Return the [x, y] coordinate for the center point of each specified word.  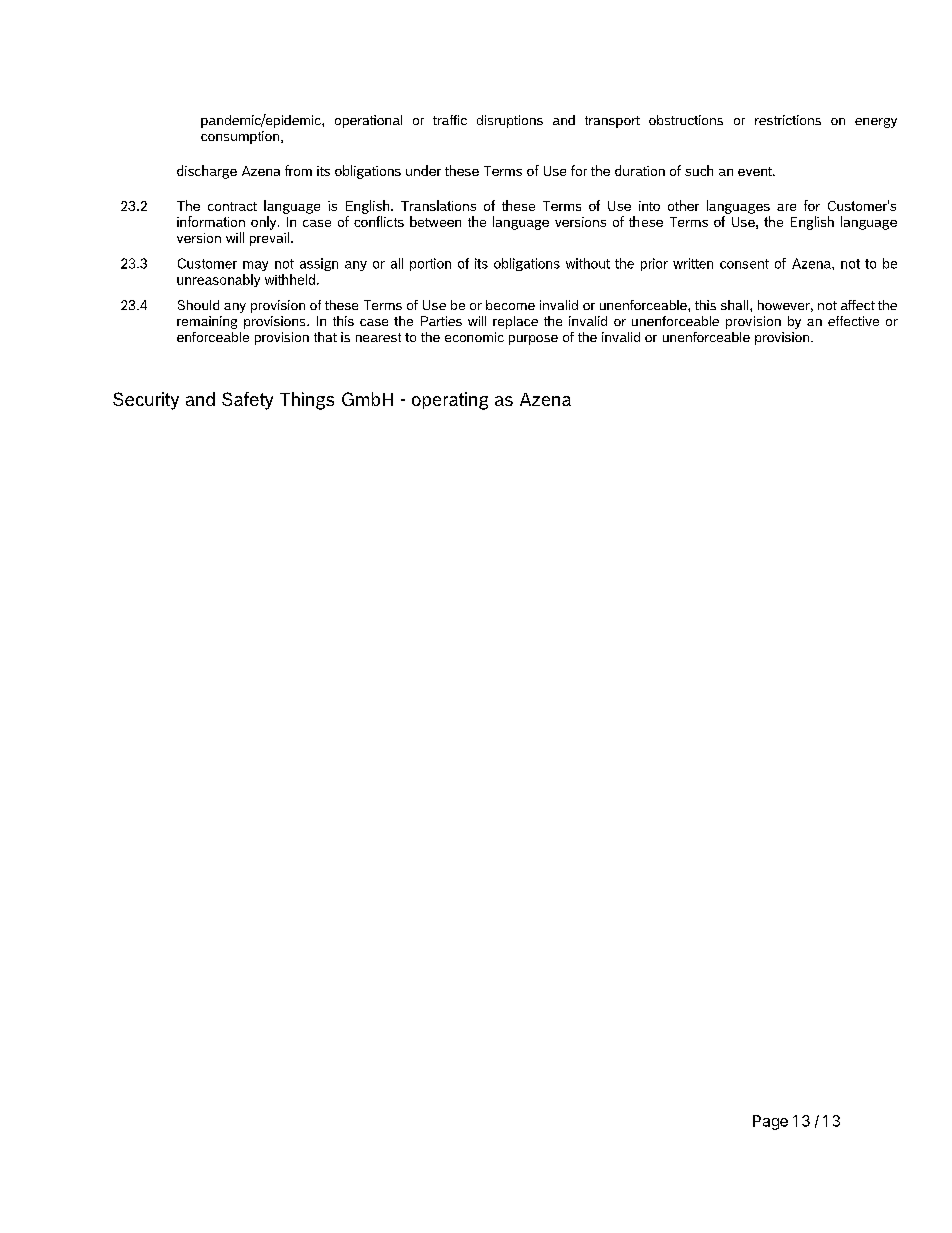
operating [450, 401]
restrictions [788, 120]
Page [770, 1122]
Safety [247, 401]
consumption [240, 137]
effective [853, 321]
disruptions [510, 121]
